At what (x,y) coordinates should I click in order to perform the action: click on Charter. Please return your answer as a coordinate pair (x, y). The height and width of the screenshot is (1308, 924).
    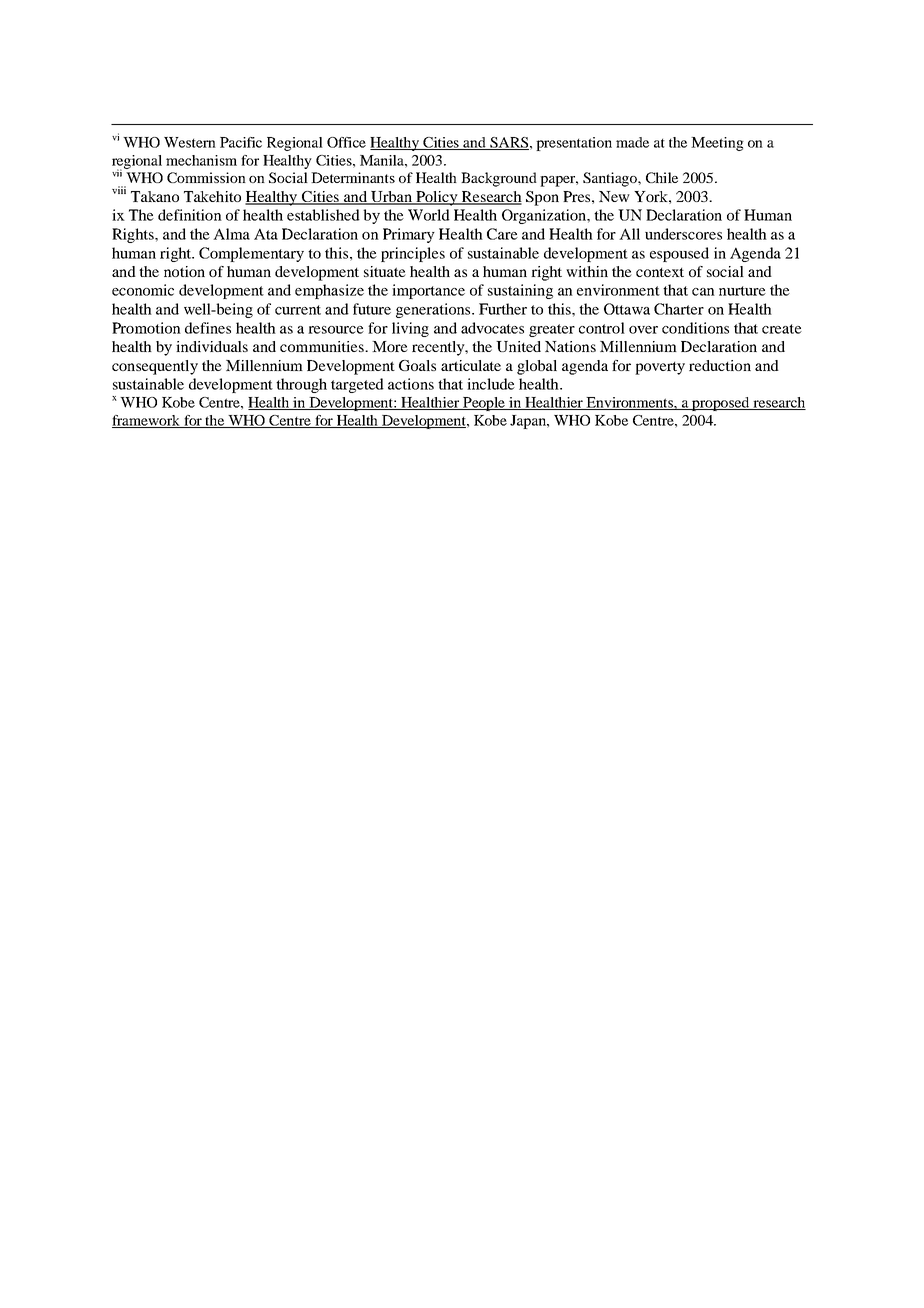
    Looking at the image, I should click on (679, 309).
